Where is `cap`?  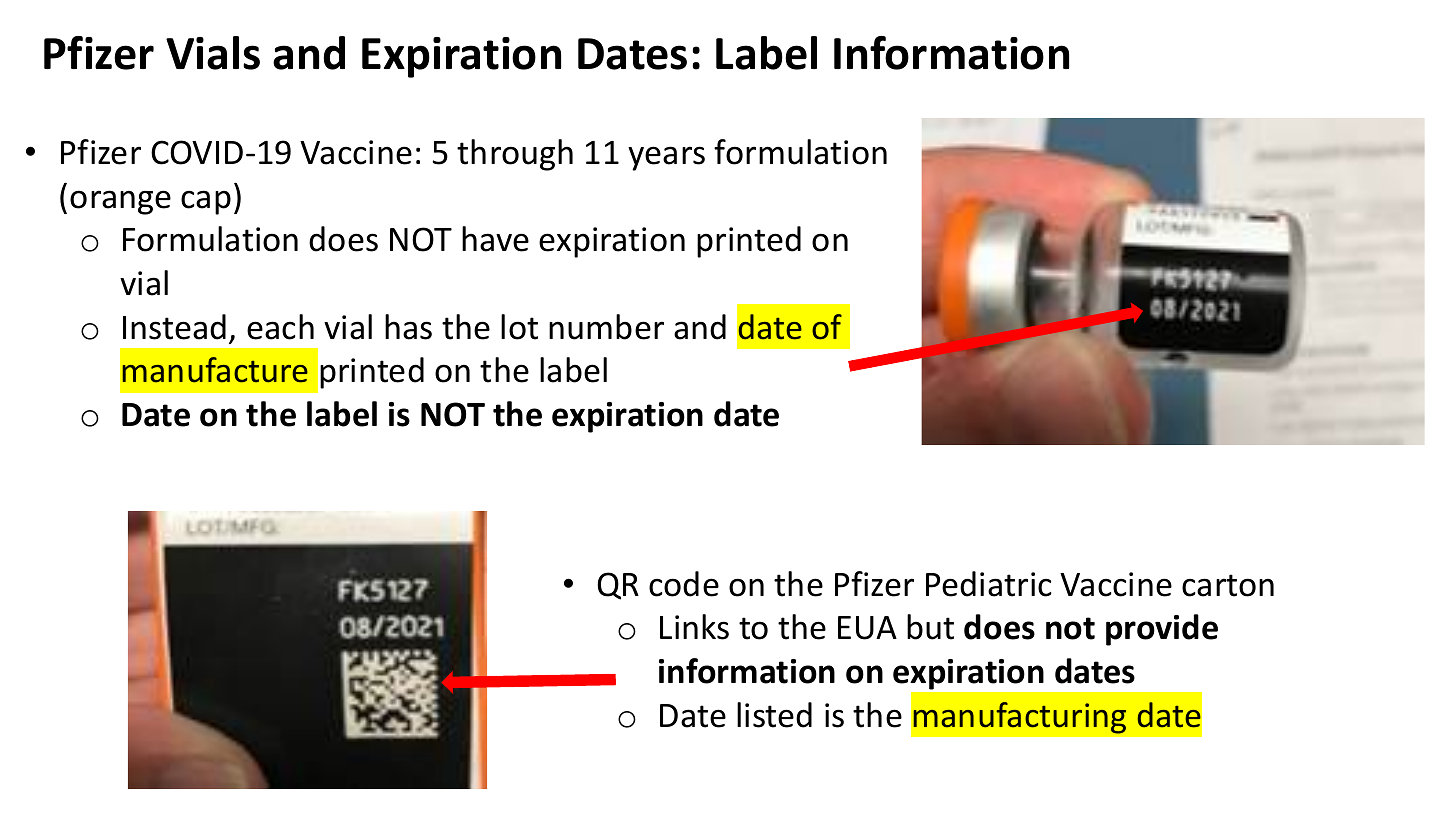 cap is located at coordinates (206, 202).
